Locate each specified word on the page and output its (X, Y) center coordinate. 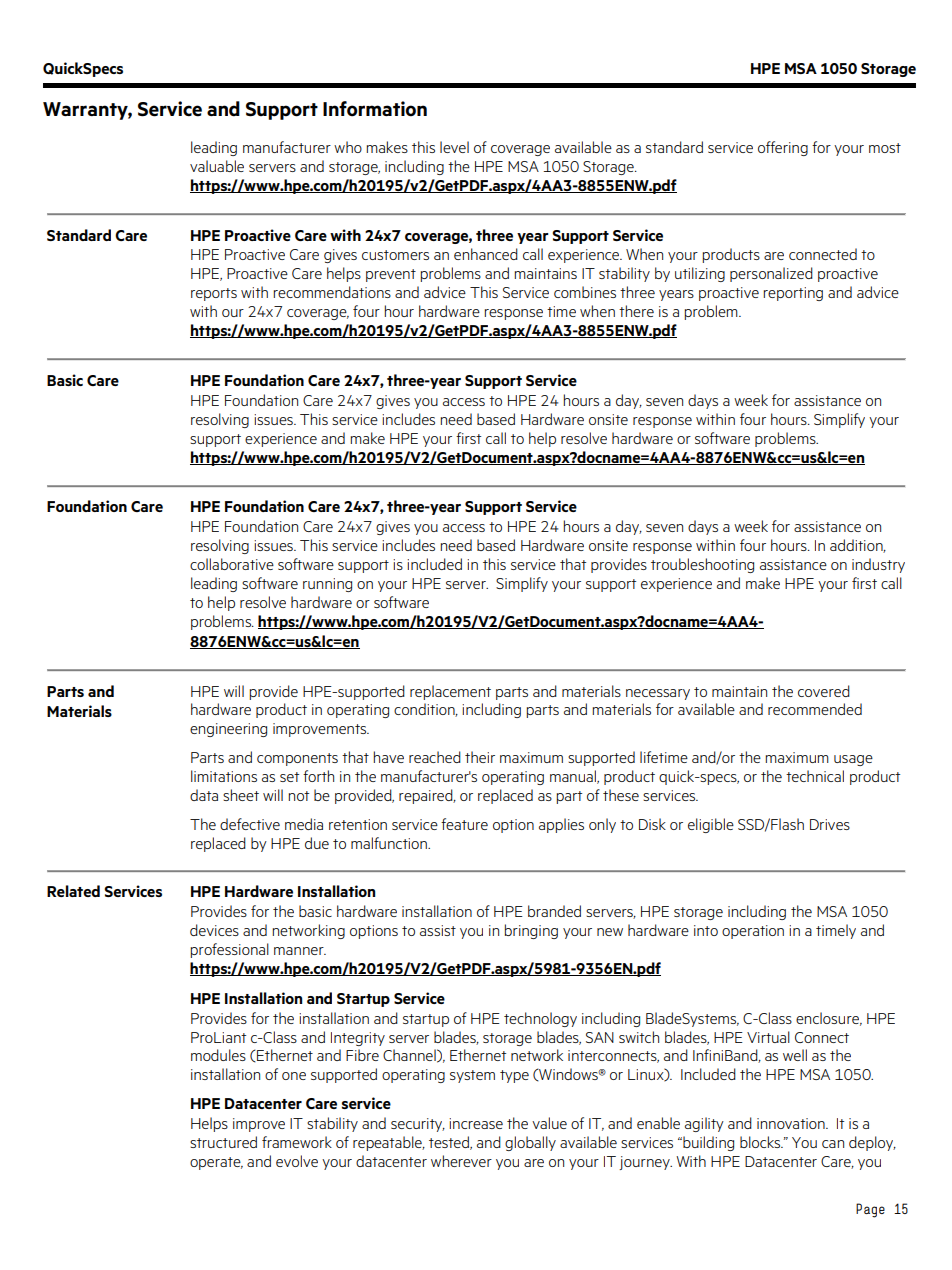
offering (783, 148)
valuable (217, 166)
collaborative (232, 564)
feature (464, 824)
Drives (830, 824)
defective (250, 824)
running (327, 585)
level (454, 147)
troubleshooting (702, 565)
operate (216, 1163)
